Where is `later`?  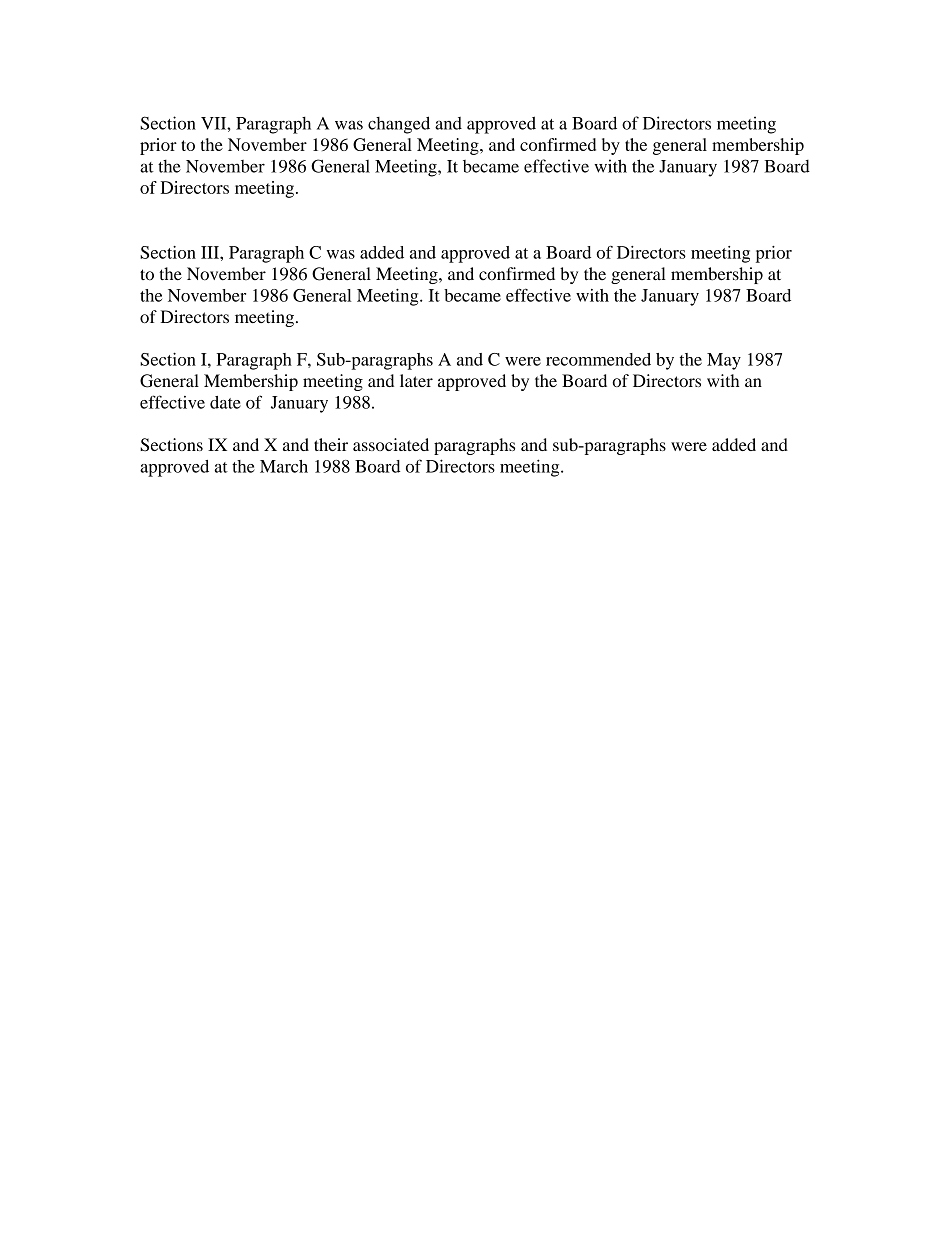 later is located at coordinates (416, 380).
